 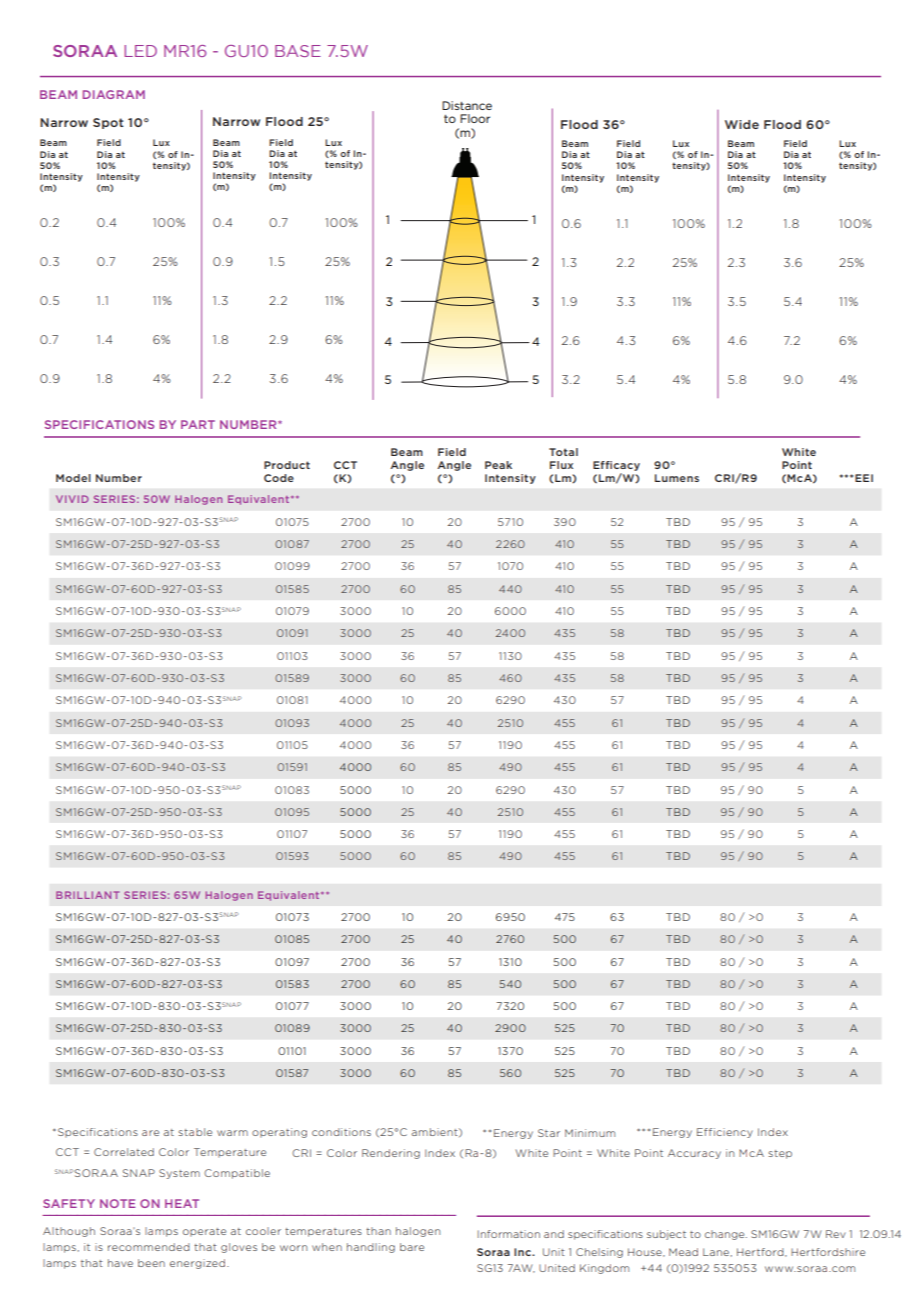 What do you see at coordinates (412, 1247) in the document?
I see `bare` at bounding box center [412, 1247].
